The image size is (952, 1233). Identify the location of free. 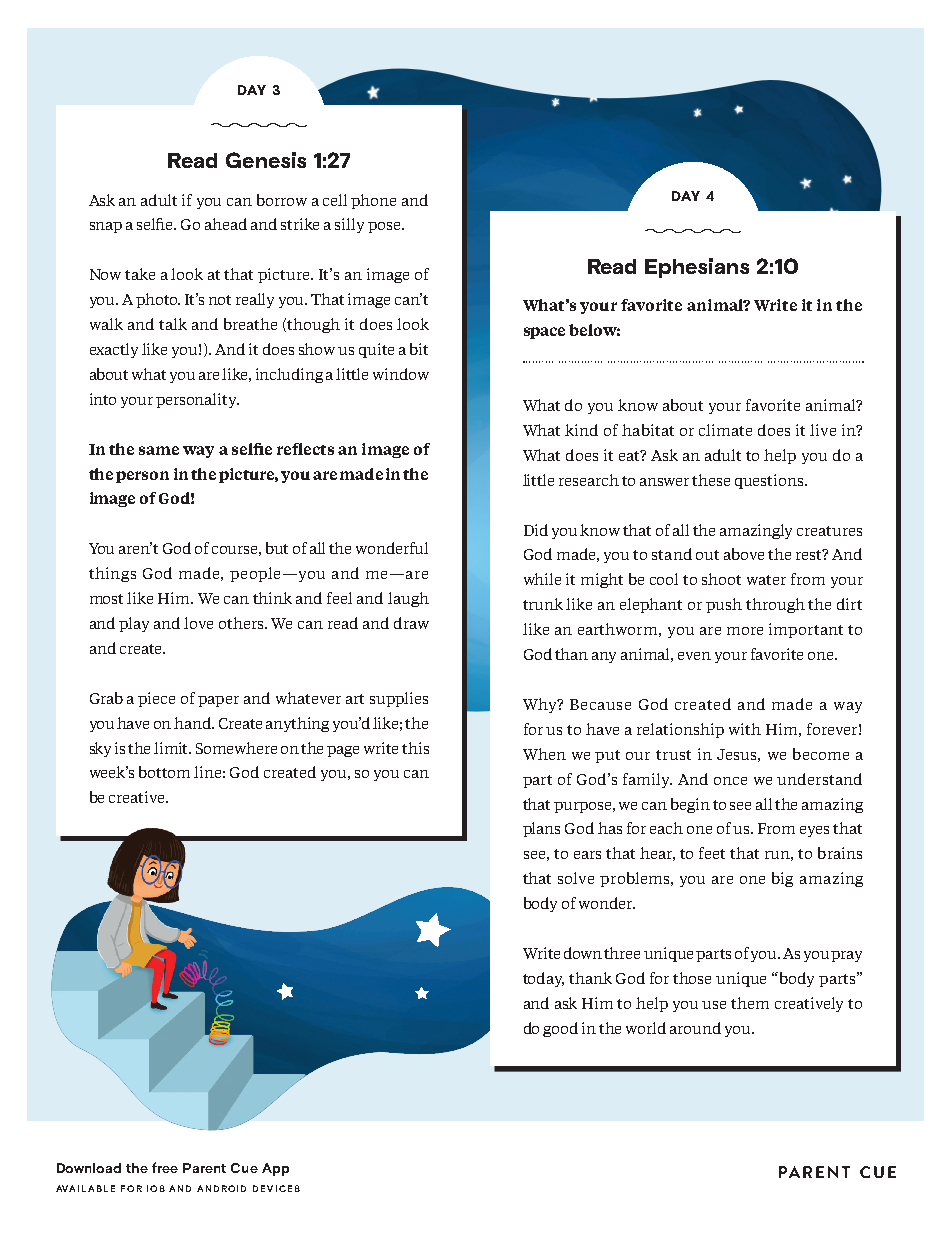
(165, 1167).
